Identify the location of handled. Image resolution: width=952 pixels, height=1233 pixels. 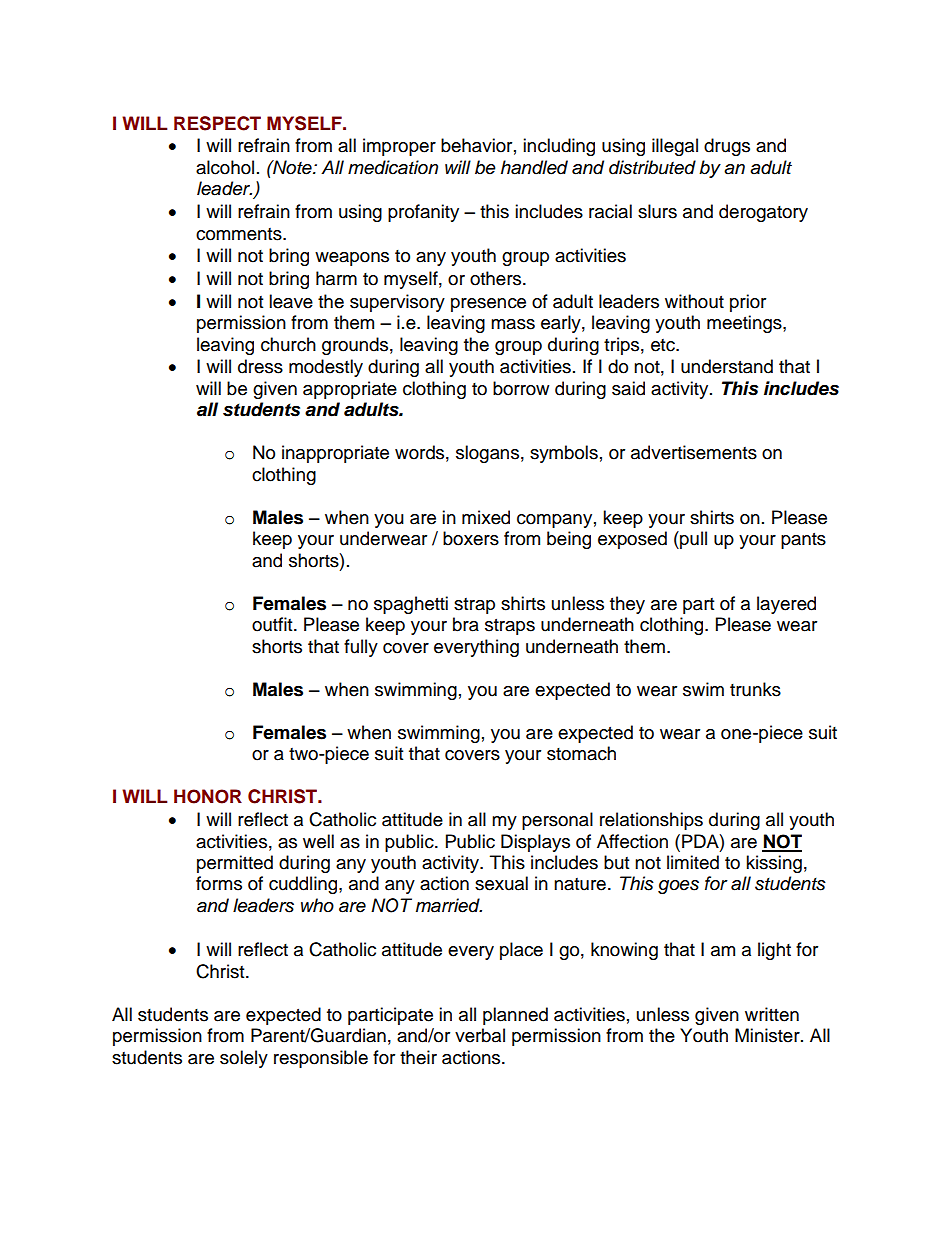
(534, 167).
